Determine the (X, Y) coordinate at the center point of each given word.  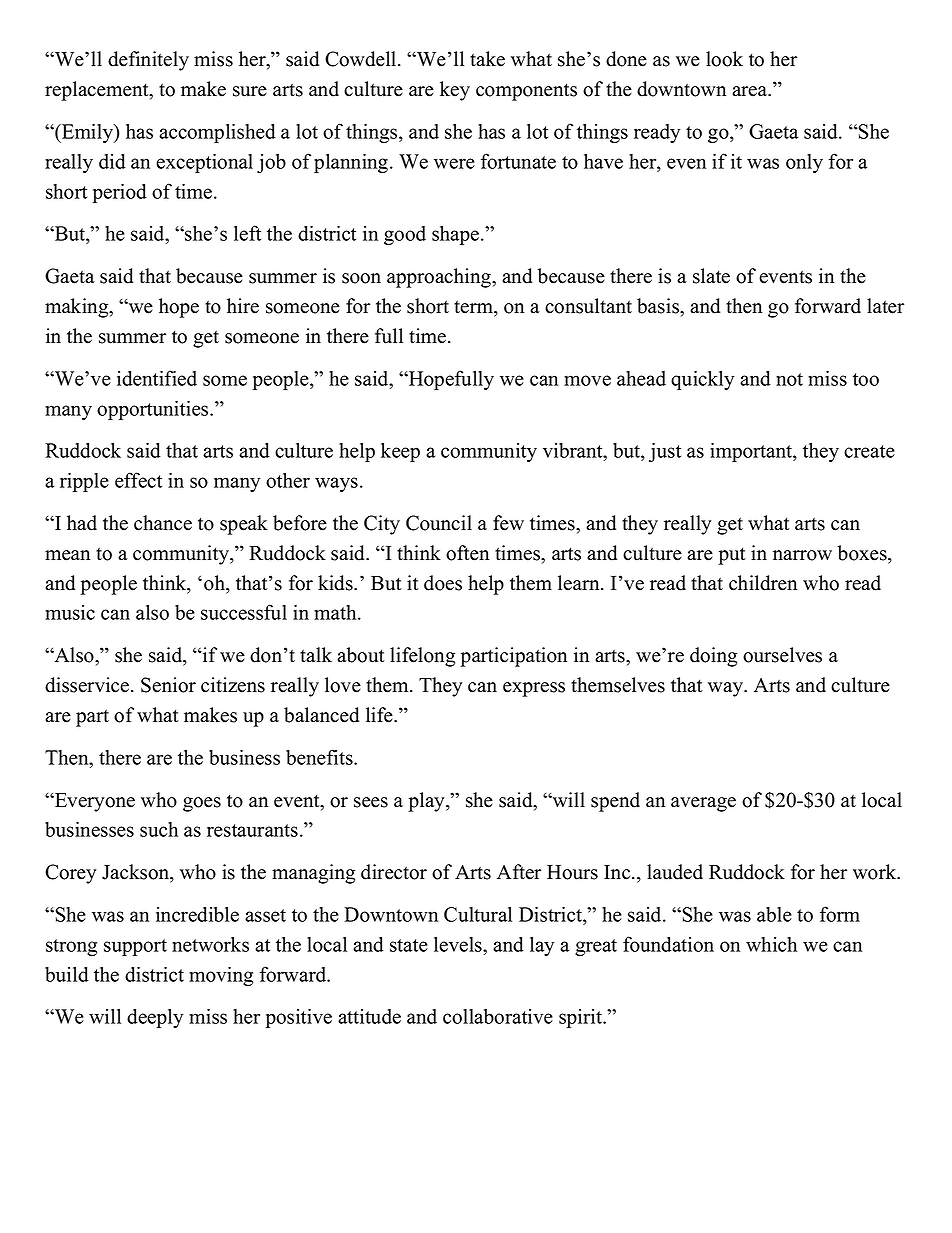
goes (202, 804)
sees (371, 802)
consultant (588, 306)
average (703, 804)
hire (243, 306)
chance (163, 523)
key (455, 91)
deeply (155, 1018)
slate (711, 276)
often (467, 553)
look (724, 59)
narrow (802, 555)
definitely (148, 61)
